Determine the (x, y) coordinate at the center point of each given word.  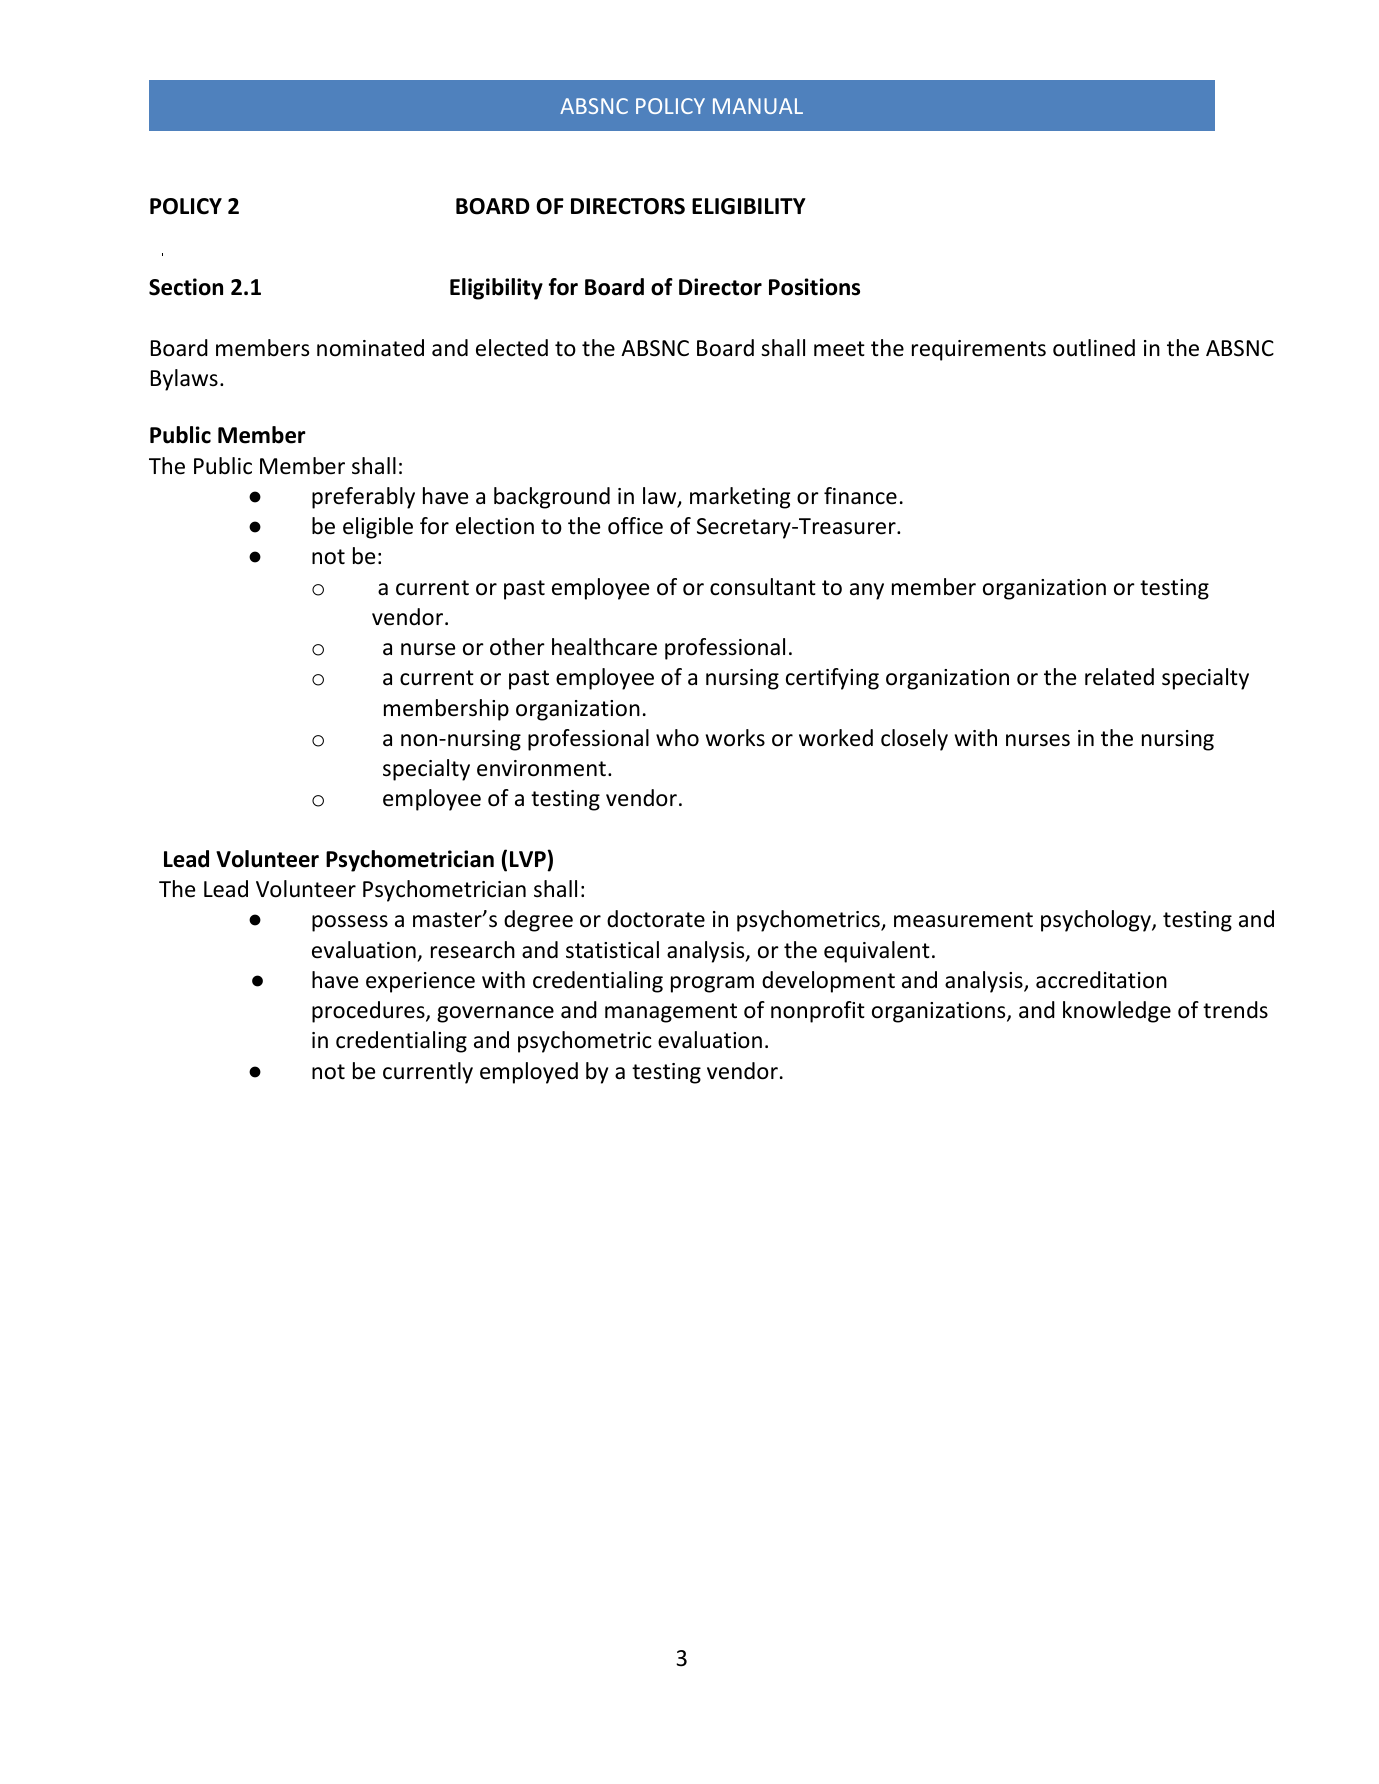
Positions (814, 287)
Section (186, 287)
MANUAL (758, 106)
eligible (378, 528)
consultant (763, 587)
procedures (369, 1012)
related (1119, 677)
